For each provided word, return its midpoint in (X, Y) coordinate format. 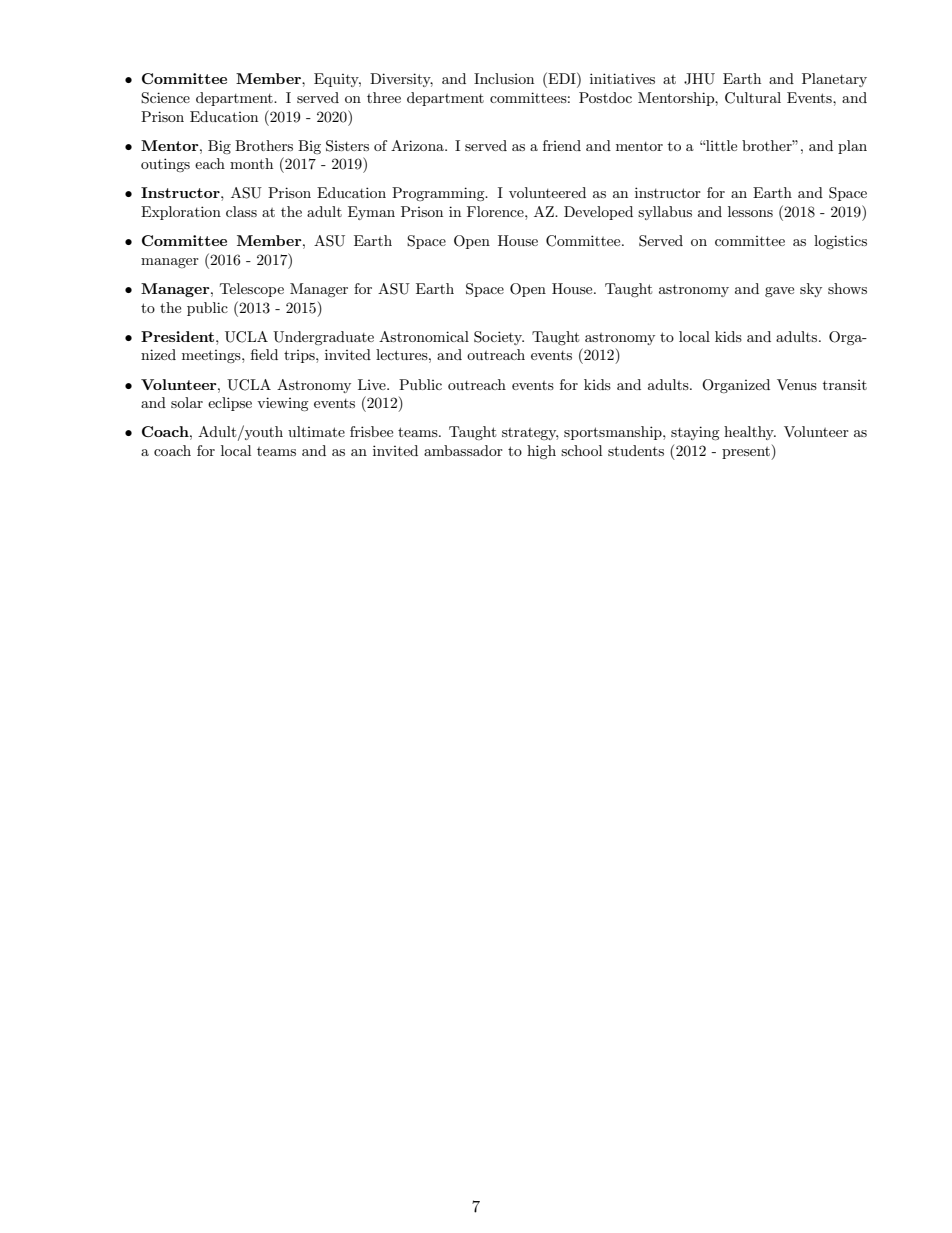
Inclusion (504, 78)
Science (165, 98)
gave (779, 292)
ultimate (316, 431)
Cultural (753, 98)
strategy (530, 434)
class (241, 211)
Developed (598, 213)
